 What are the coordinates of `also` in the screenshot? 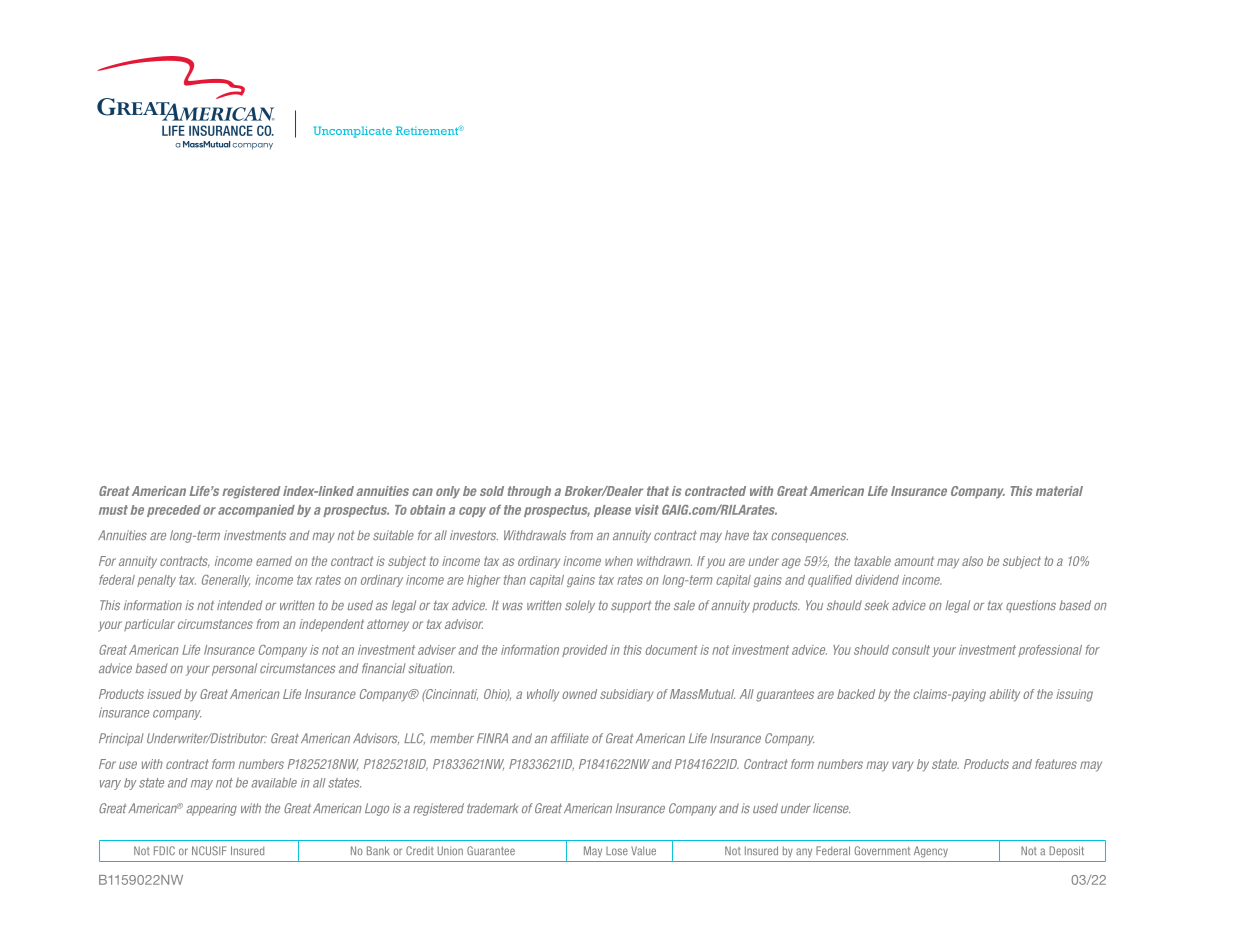 It's located at (972, 561).
